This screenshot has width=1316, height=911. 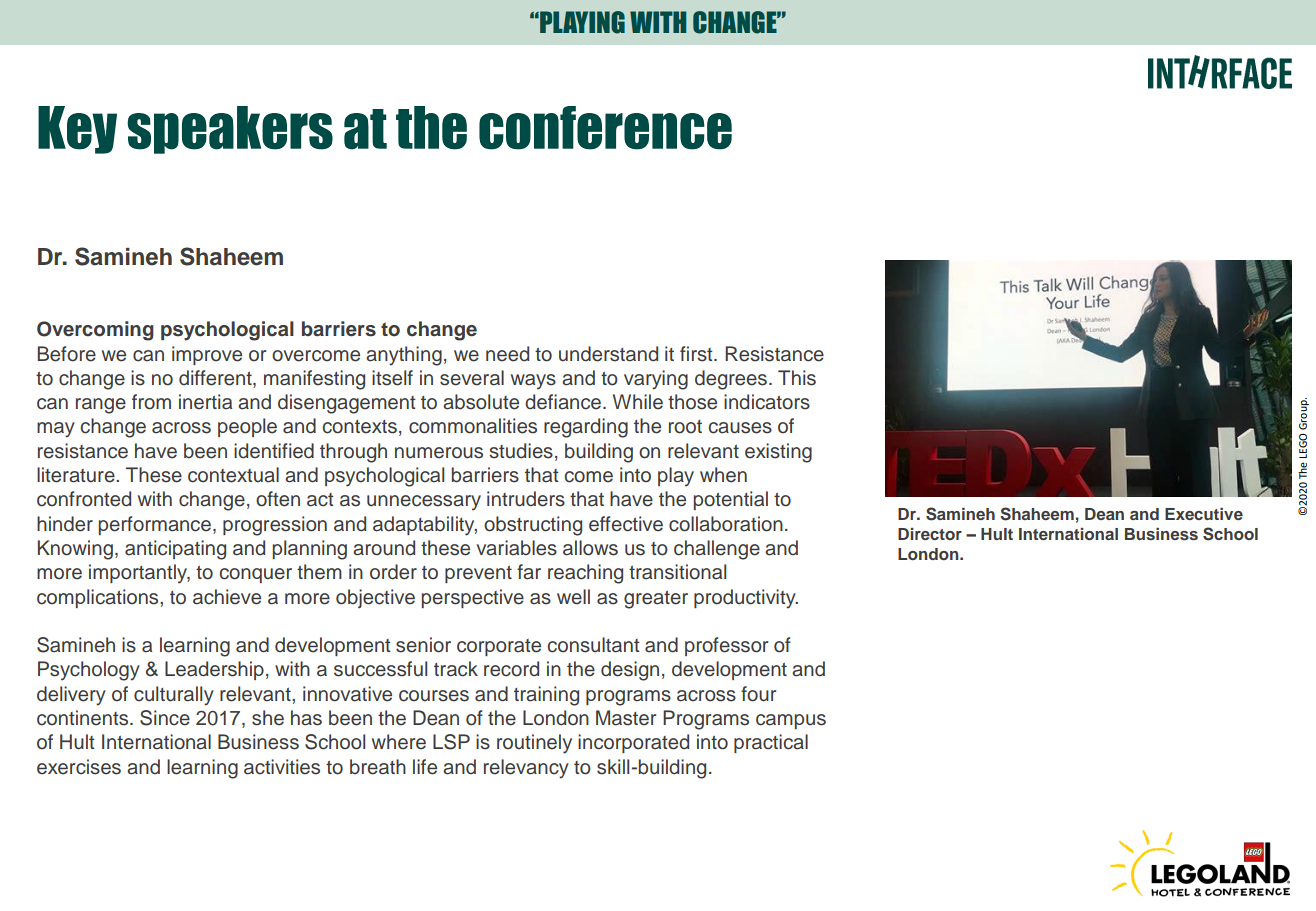 What do you see at coordinates (282, 767) in the screenshot?
I see `activities` at bounding box center [282, 767].
